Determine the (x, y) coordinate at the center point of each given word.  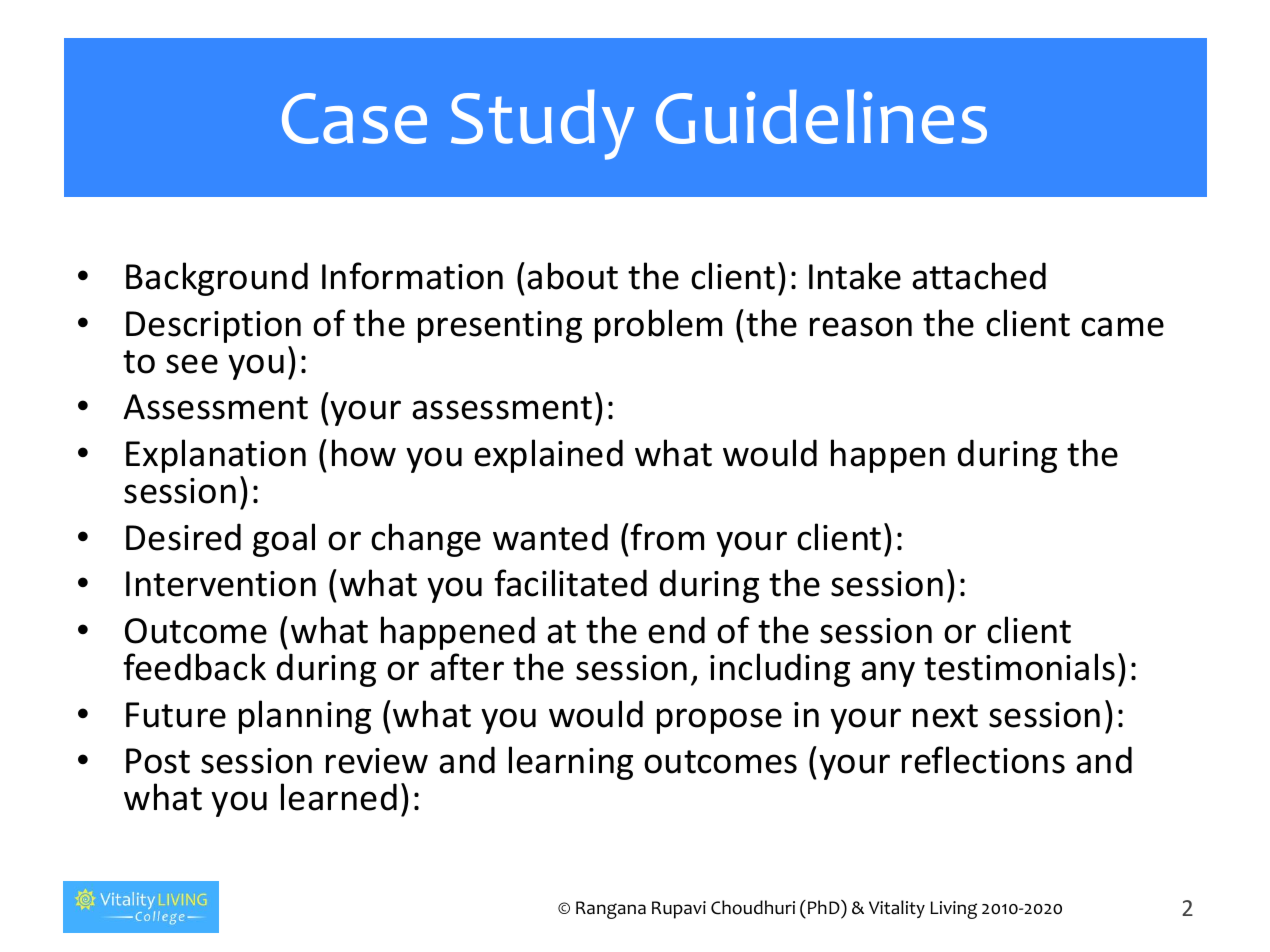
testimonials (1019, 667)
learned (339, 797)
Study (542, 124)
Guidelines (821, 116)
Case (354, 118)
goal (284, 540)
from (667, 537)
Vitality (897, 909)
